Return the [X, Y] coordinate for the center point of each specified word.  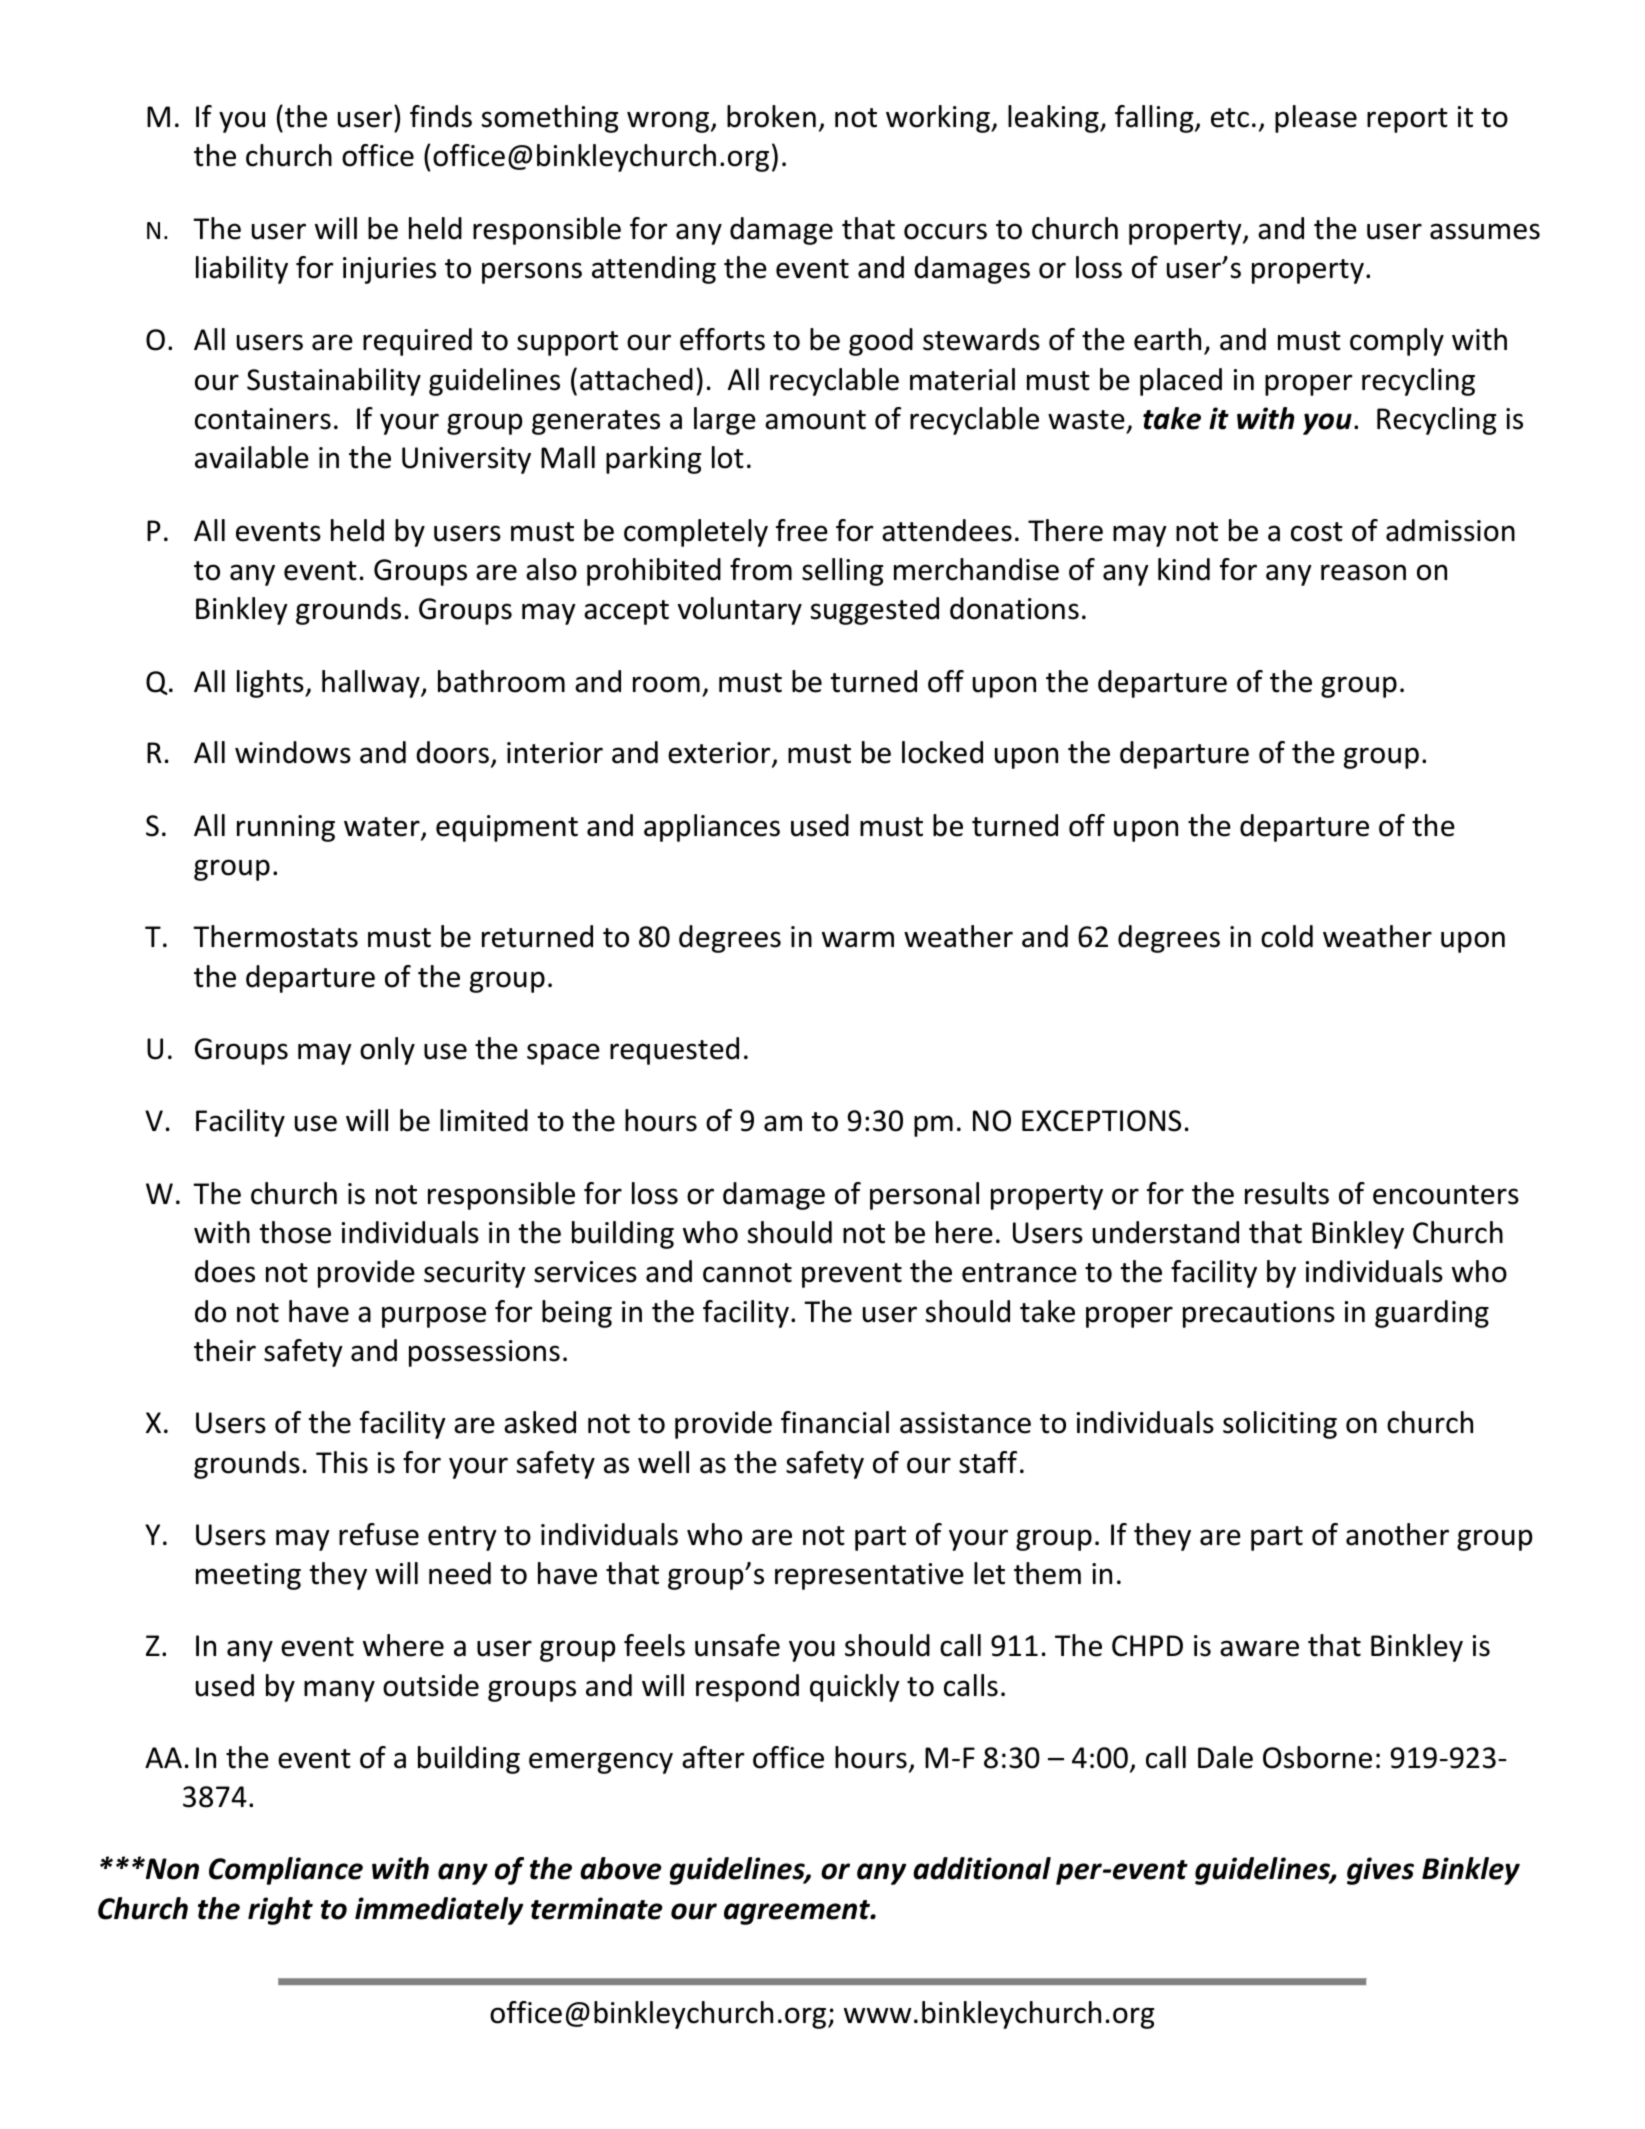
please [1316, 119]
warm [858, 939]
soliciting [1280, 1425]
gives [1380, 1871]
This [342, 1462]
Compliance [286, 1871]
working [939, 119]
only [387, 1051]
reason [1363, 572]
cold [1287, 936]
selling [842, 572]
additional [982, 1868]
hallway [372, 684]
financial [835, 1422]
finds [441, 116]
